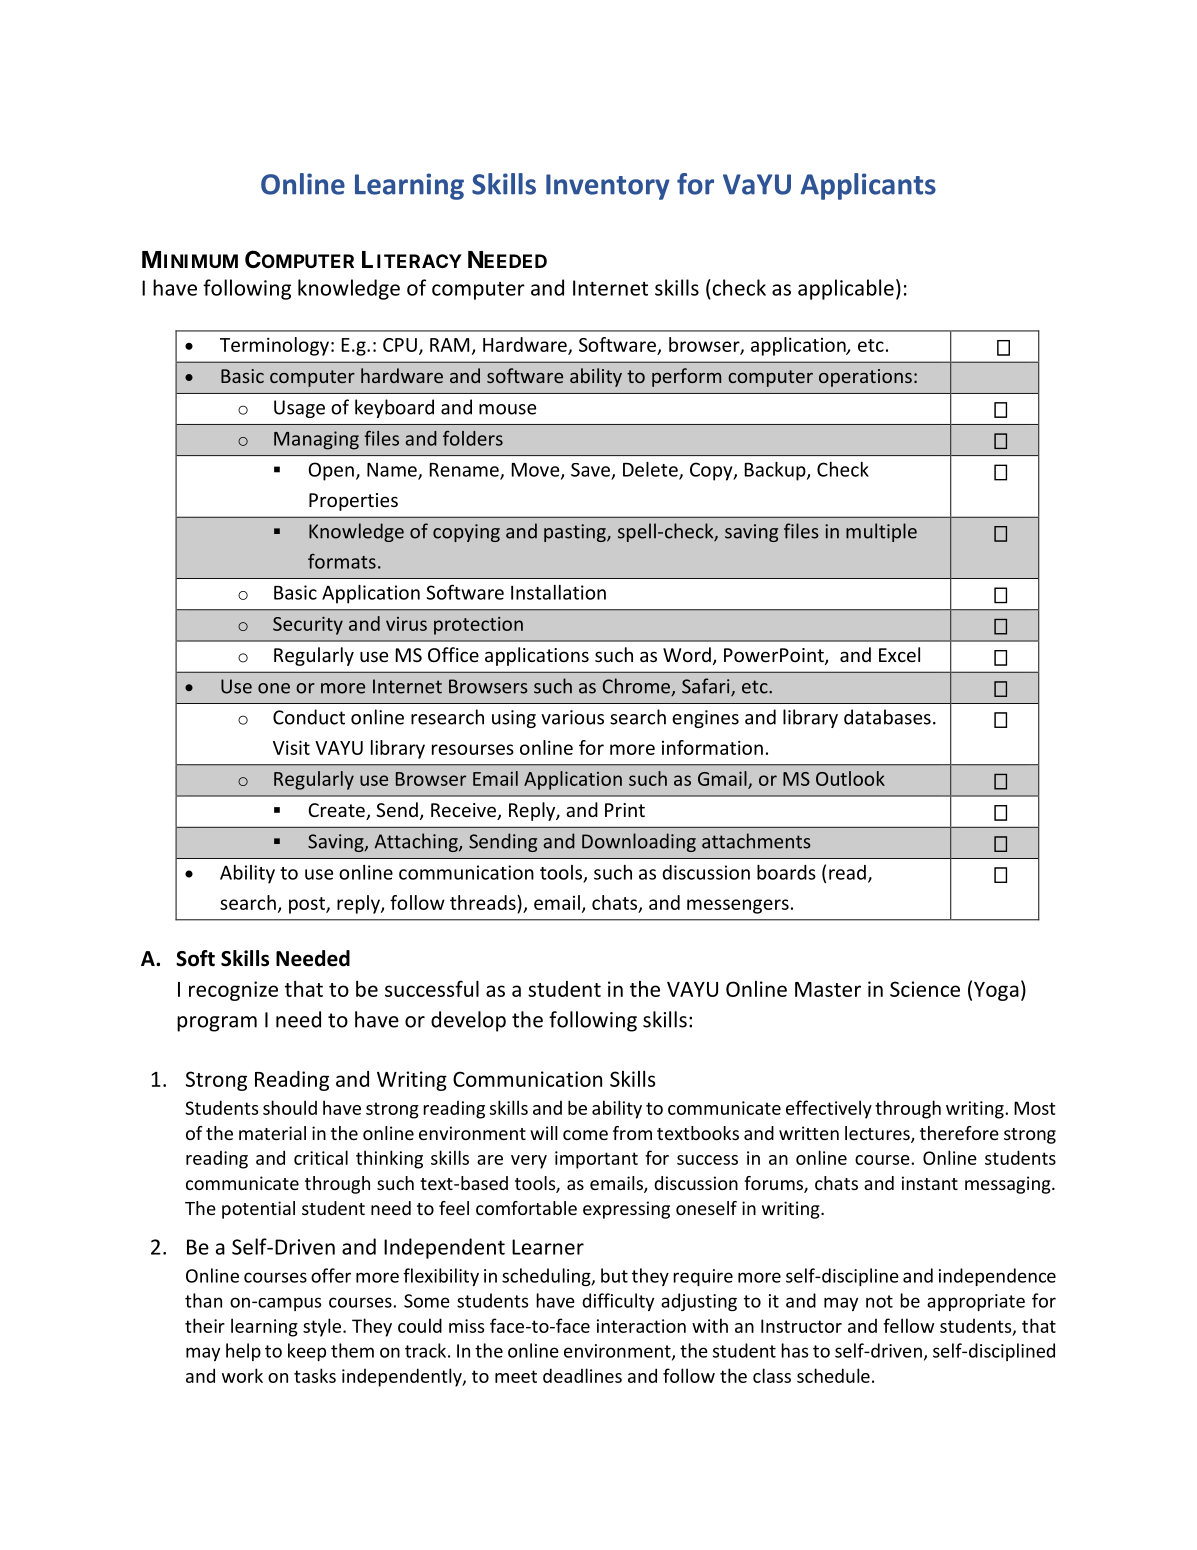 Image resolution: width=1197 pixels, height=1550 pixels. Describe the element at coordinates (608, 187) in the document. I see `Inventory` at that location.
